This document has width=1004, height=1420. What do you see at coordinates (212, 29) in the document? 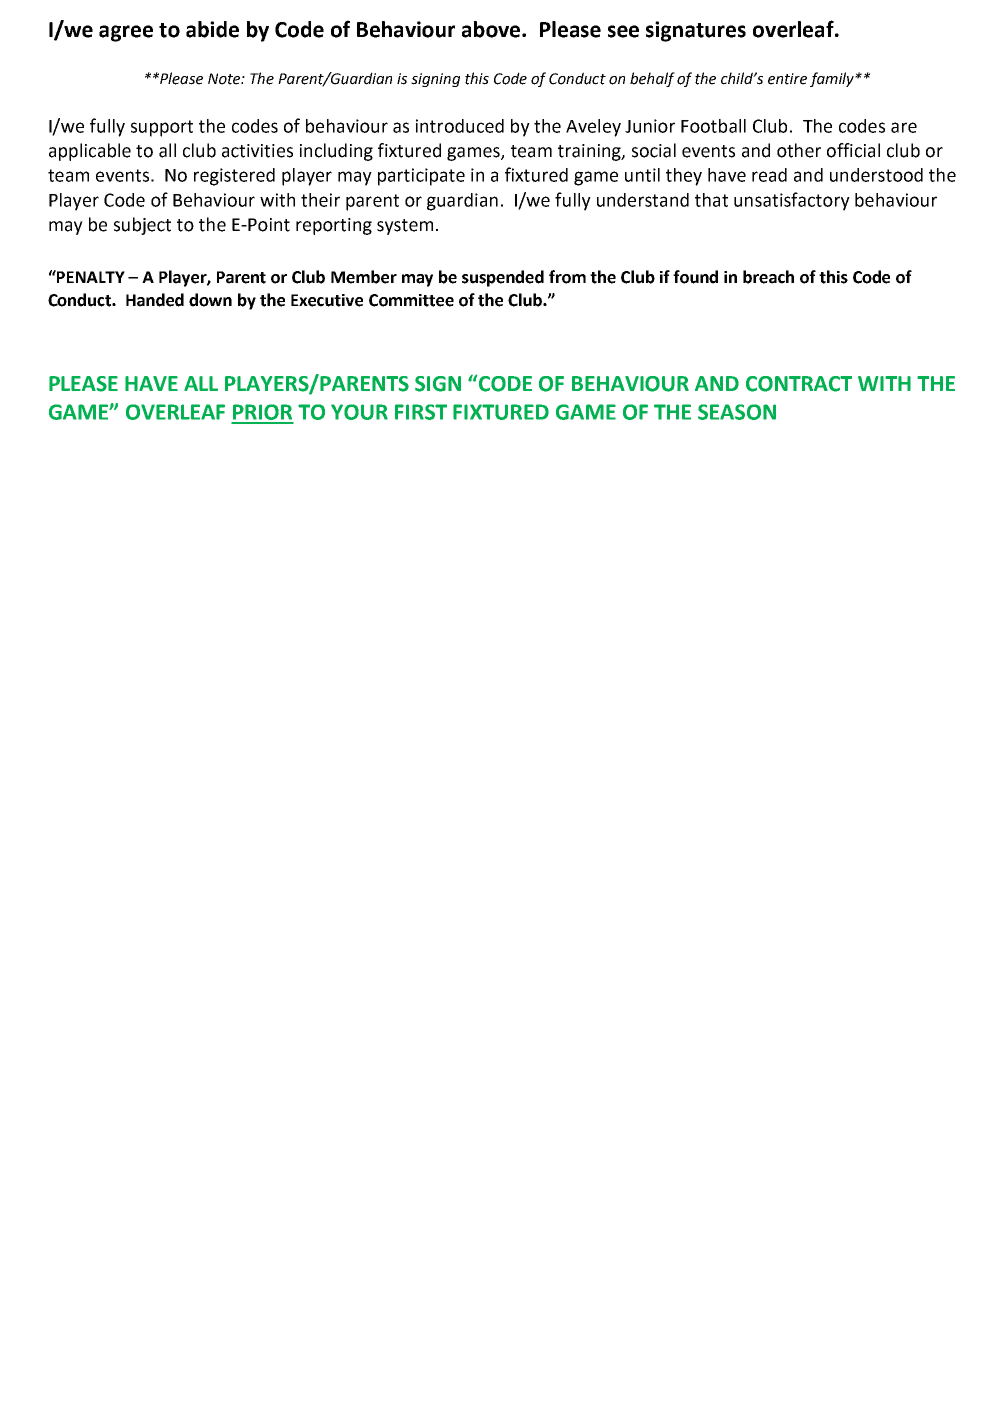
I see `abide` at bounding box center [212, 29].
